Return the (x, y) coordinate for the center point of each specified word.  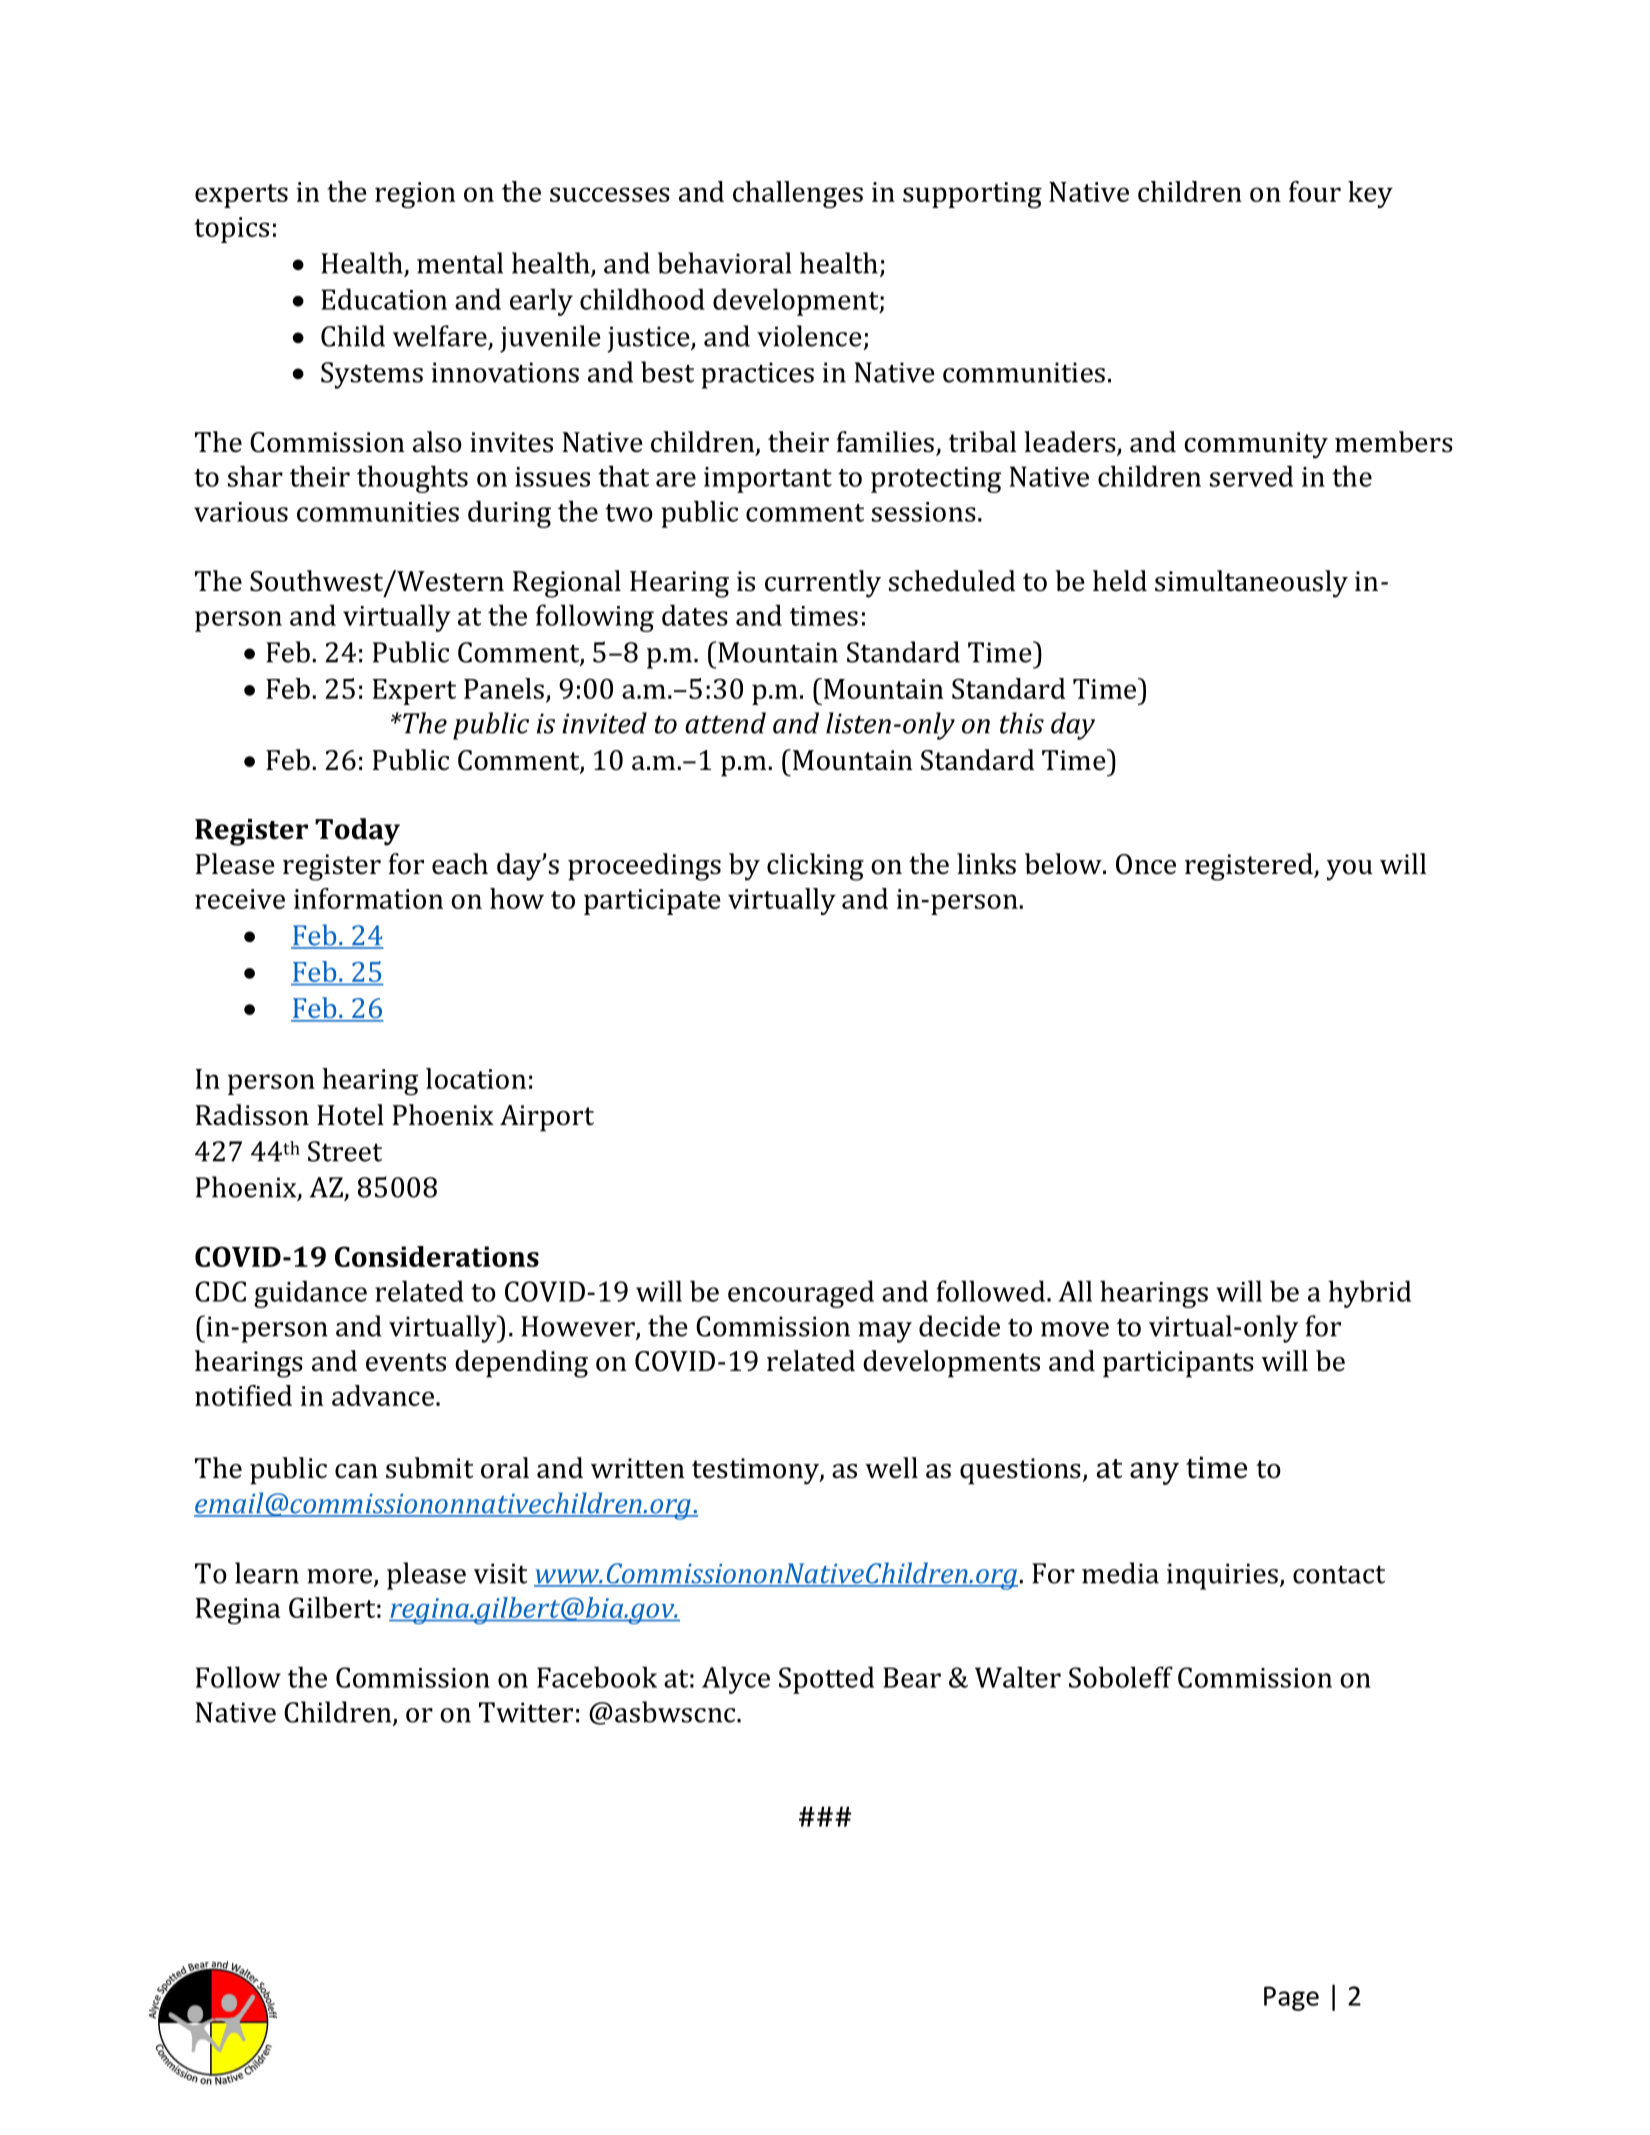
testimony (756, 1471)
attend (725, 723)
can (356, 1471)
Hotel (350, 1115)
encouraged (801, 1294)
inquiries (1222, 1576)
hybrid (1369, 1294)
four (1315, 191)
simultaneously (1251, 584)
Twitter (526, 1712)
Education (384, 299)
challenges (798, 195)
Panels (504, 688)
